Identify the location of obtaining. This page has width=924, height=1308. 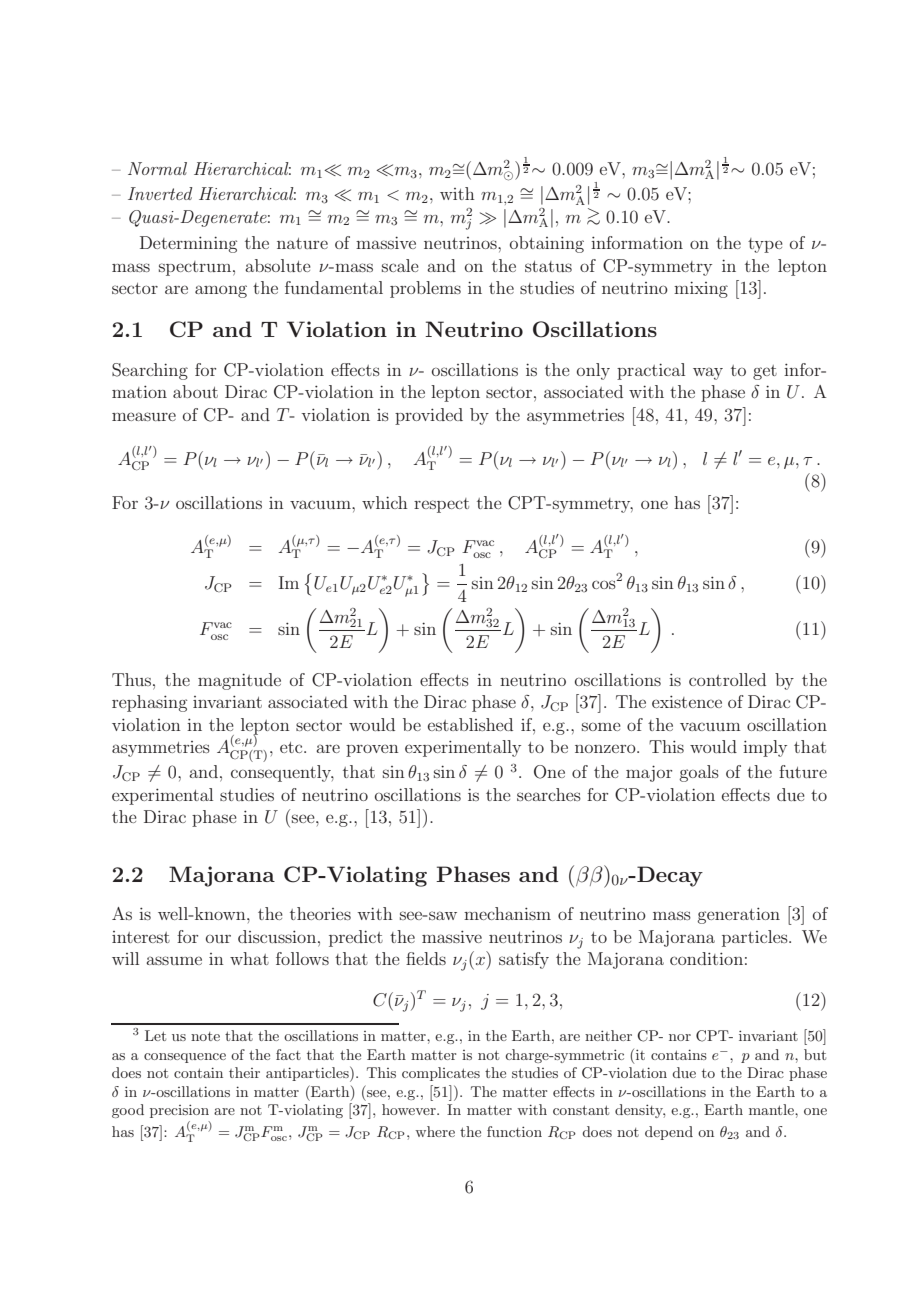
(547, 244).
